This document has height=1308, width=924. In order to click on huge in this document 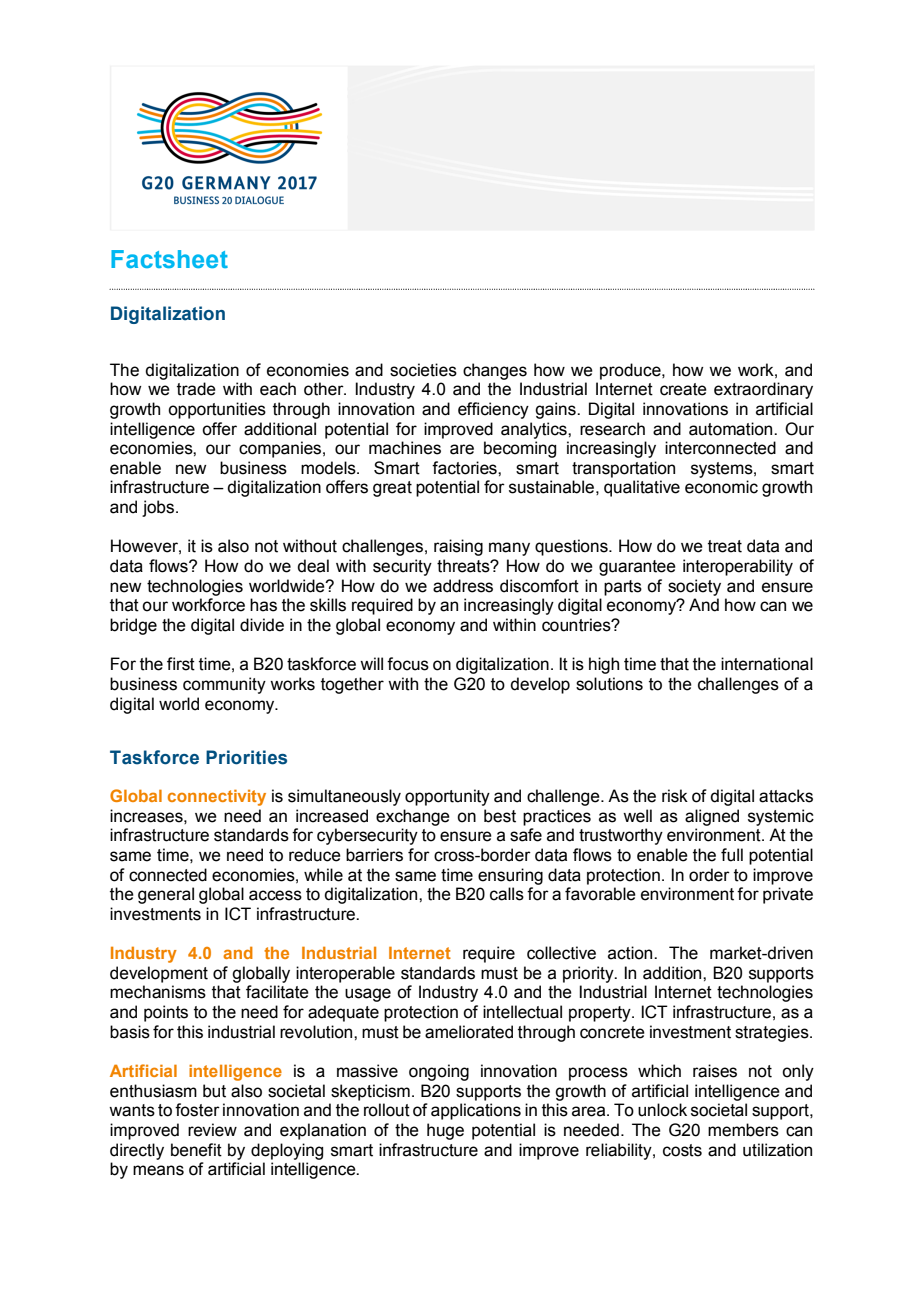, I will do `click(445, 1131)`.
